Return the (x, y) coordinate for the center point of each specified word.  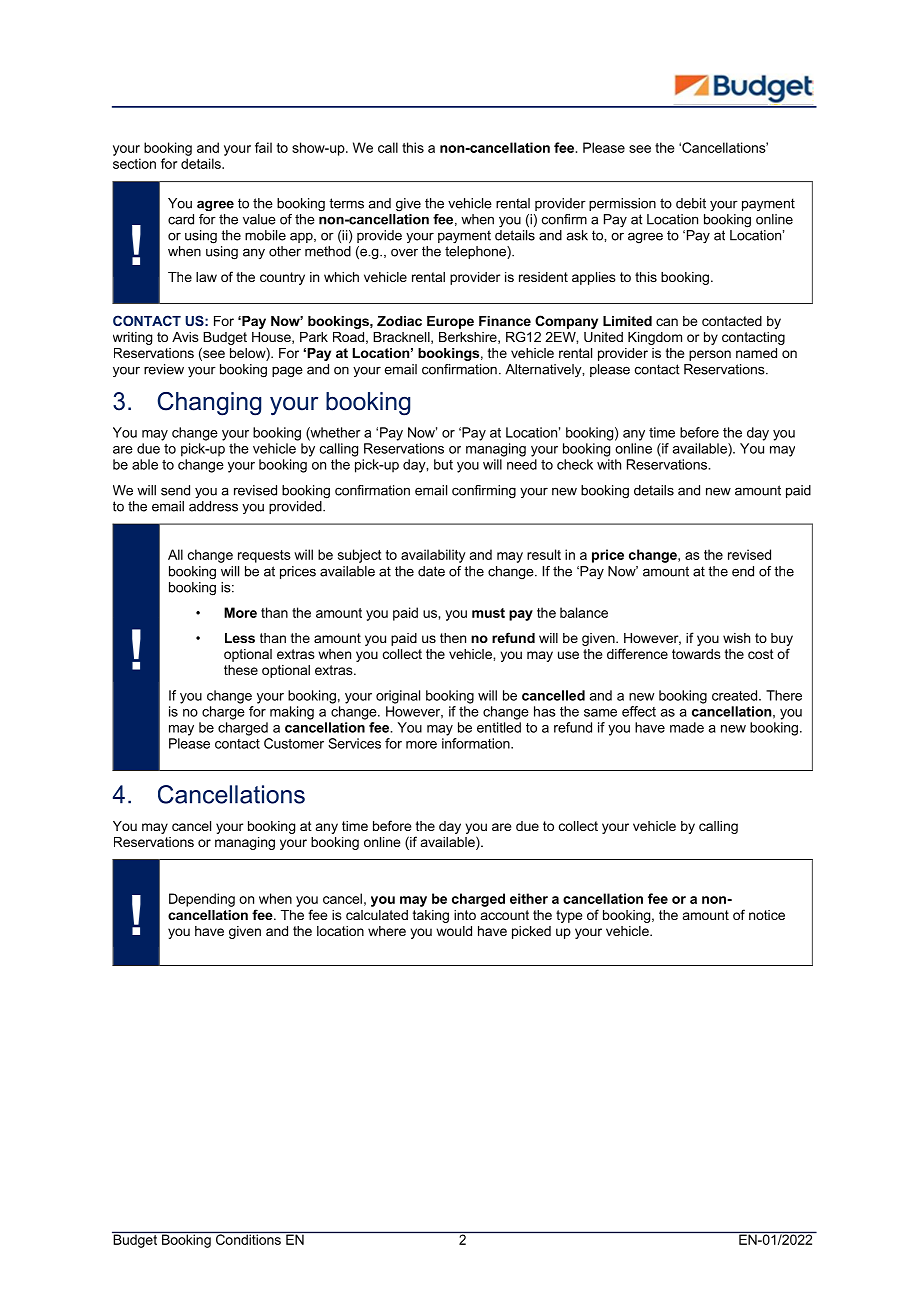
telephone (476, 252)
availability (433, 556)
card (181, 219)
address (213, 506)
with (609, 464)
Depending (202, 900)
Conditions (248, 1238)
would (454, 931)
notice (767, 915)
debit (691, 203)
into (465, 915)
